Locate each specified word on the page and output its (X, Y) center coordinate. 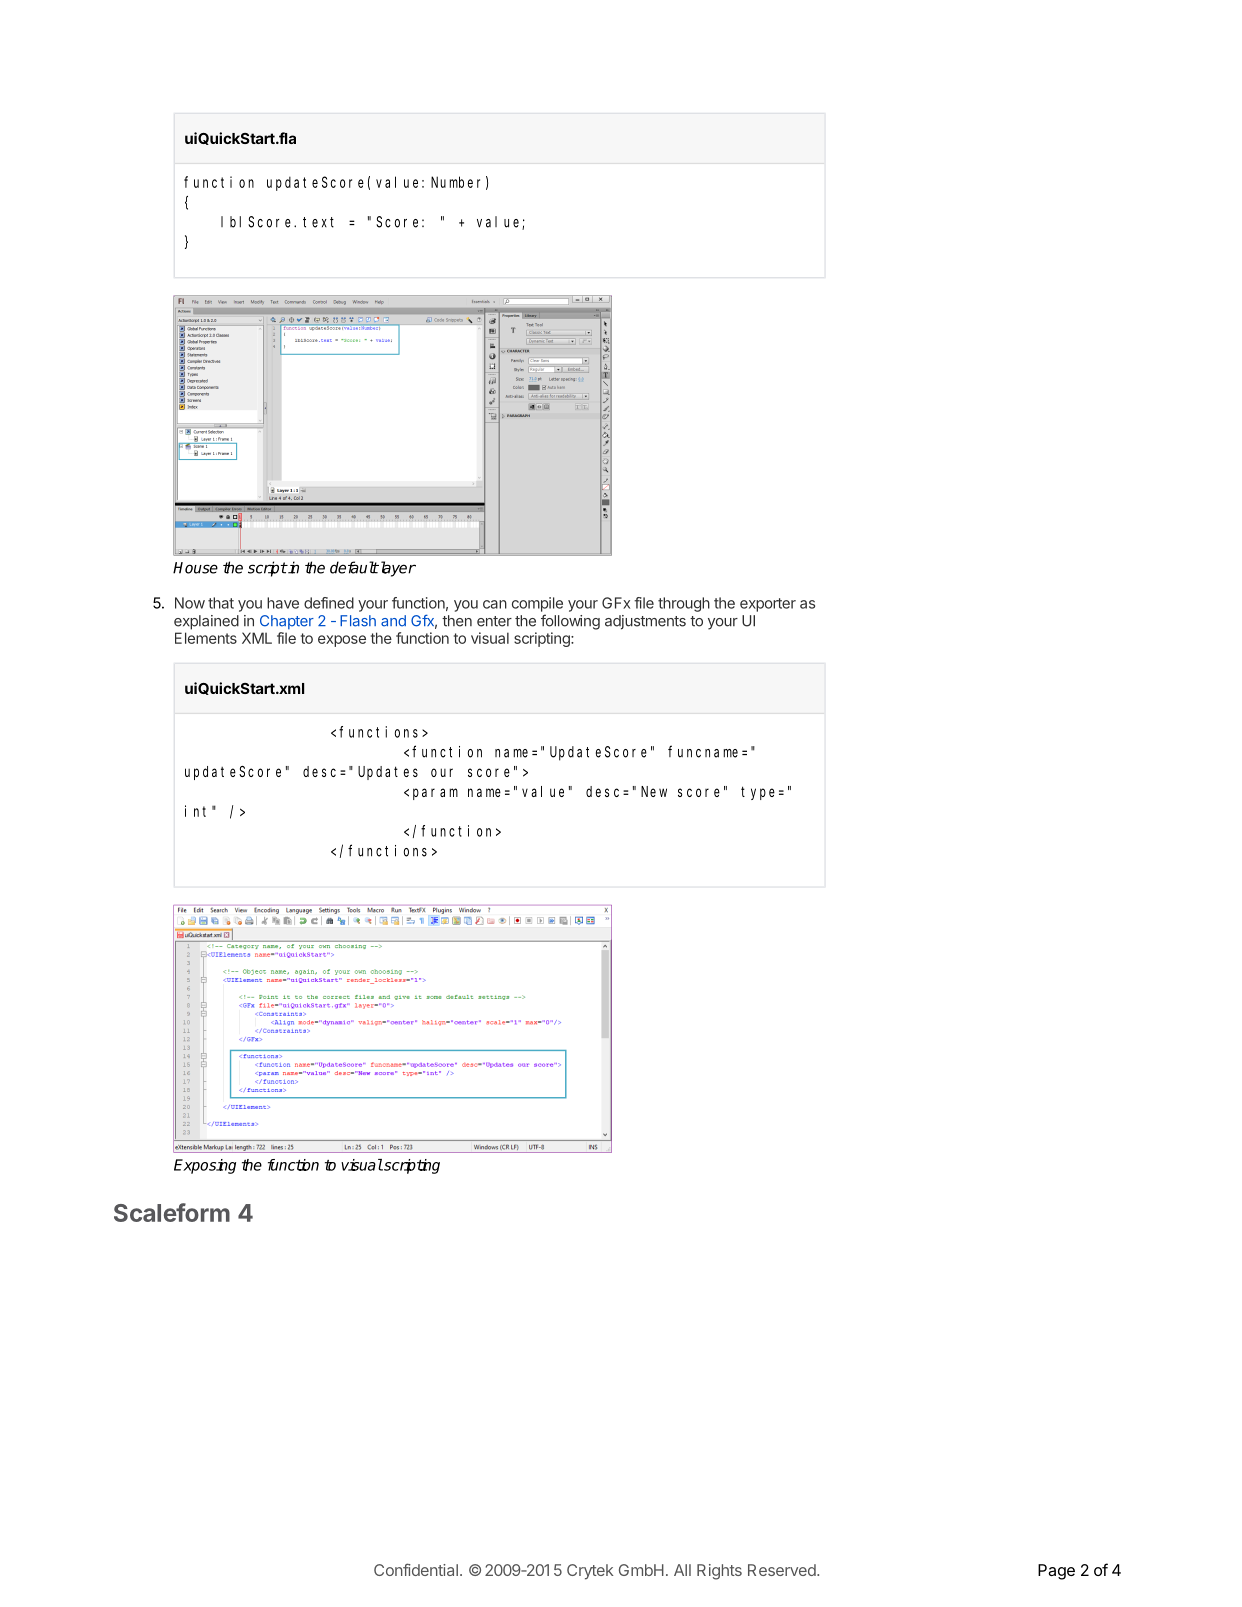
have (283, 603)
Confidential (416, 1569)
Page (1056, 1572)
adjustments (645, 622)
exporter (768, 605)
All (682, 1570)
